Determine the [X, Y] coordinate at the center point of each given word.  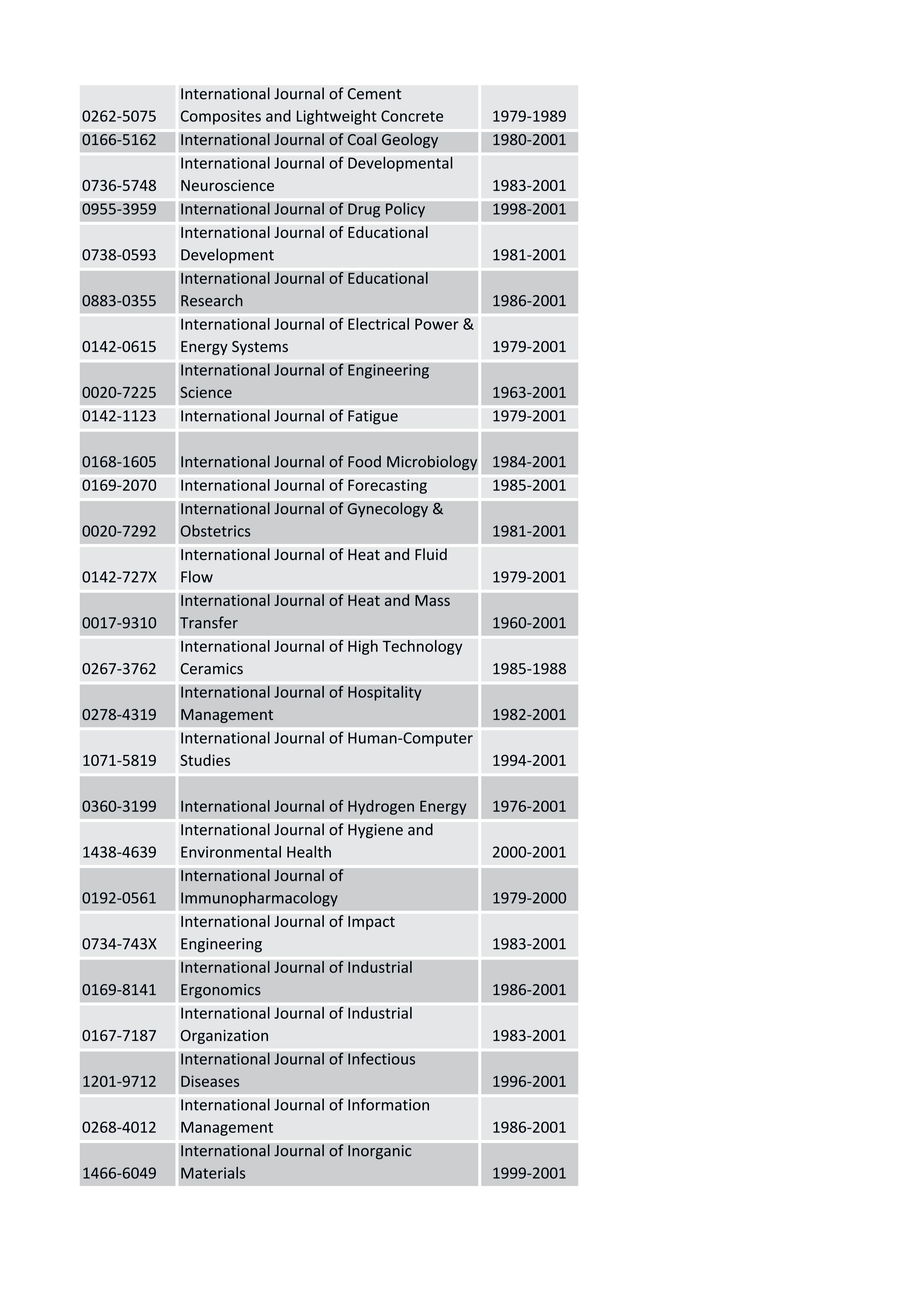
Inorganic [380, 1152]
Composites [221, 117]
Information [388, 1104]
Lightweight [337, 117]
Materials [213, 1173]
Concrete [412, 116]
